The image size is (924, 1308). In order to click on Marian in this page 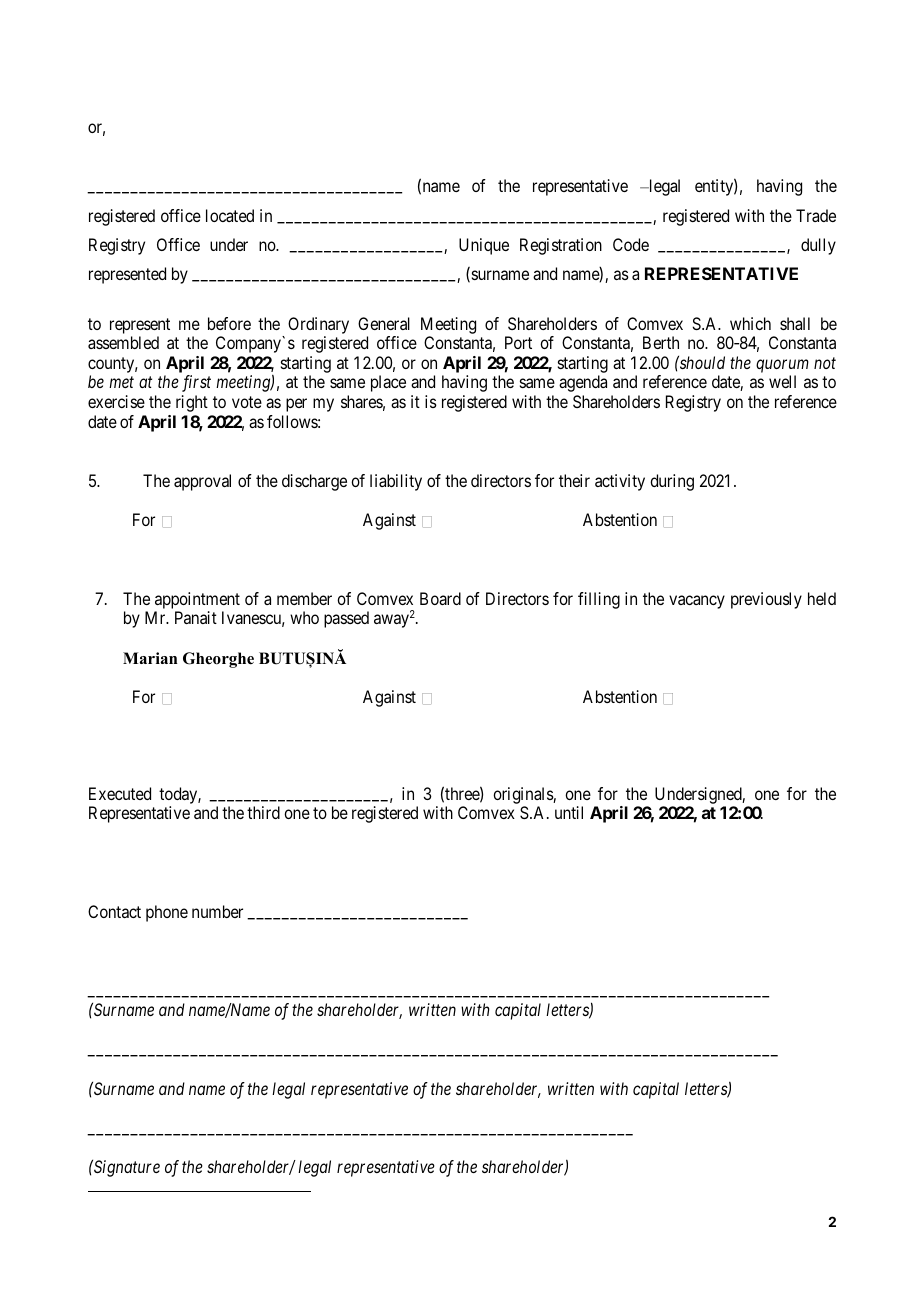, I will do `click(150, 658)`.
